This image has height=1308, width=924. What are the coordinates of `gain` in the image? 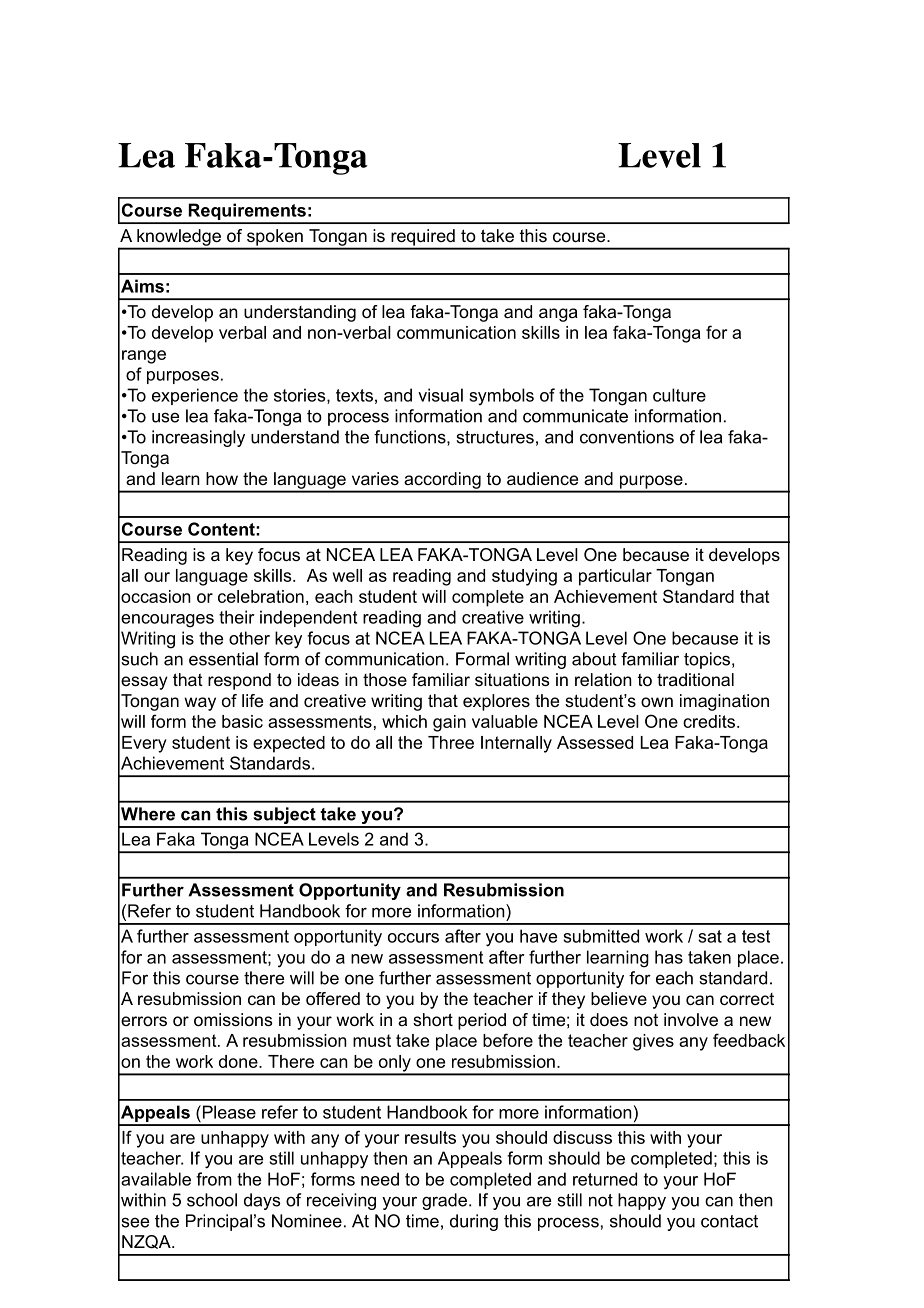 It's located at (449, 723).
